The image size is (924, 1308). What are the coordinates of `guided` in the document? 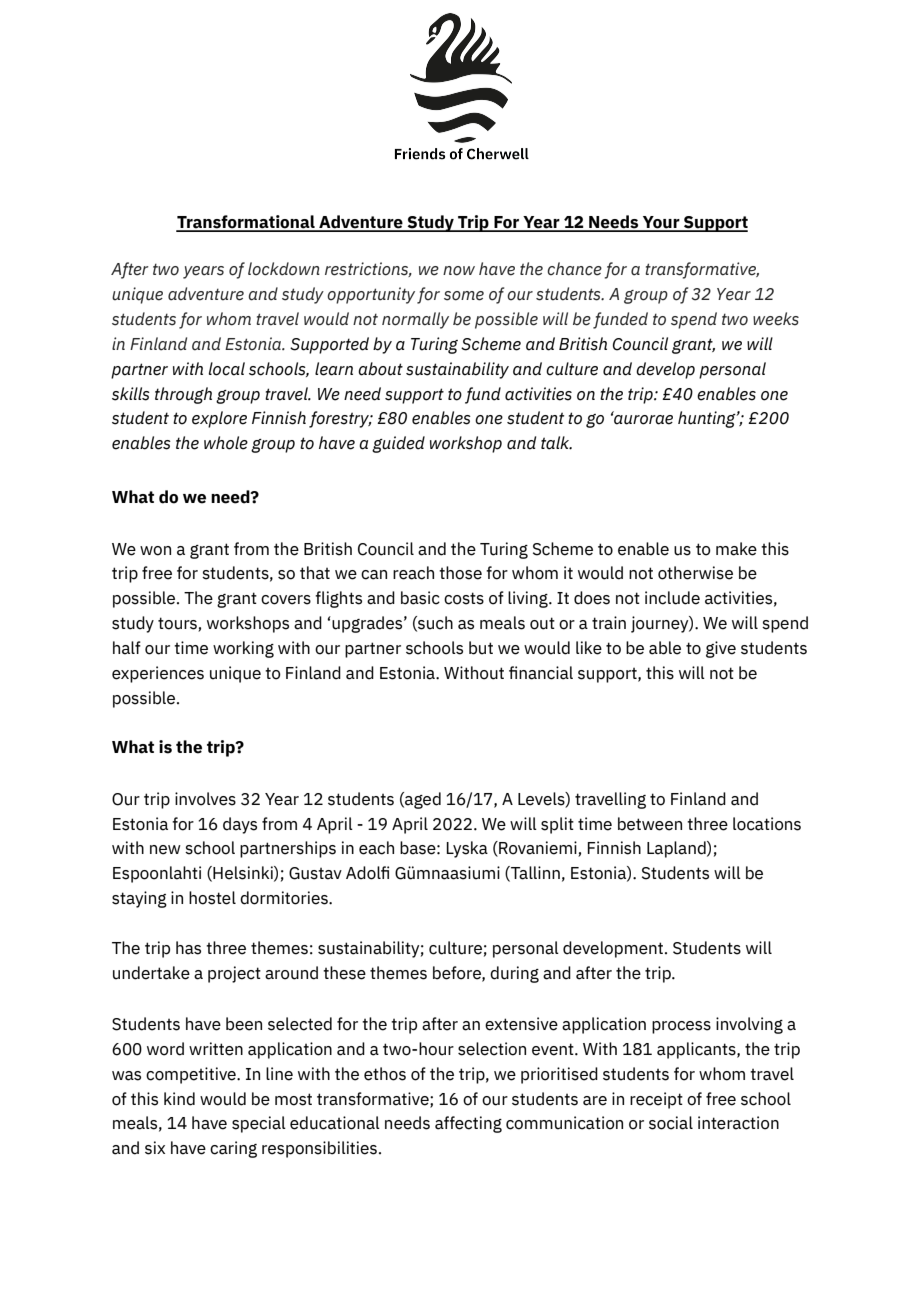 It's located at (398, 444).
